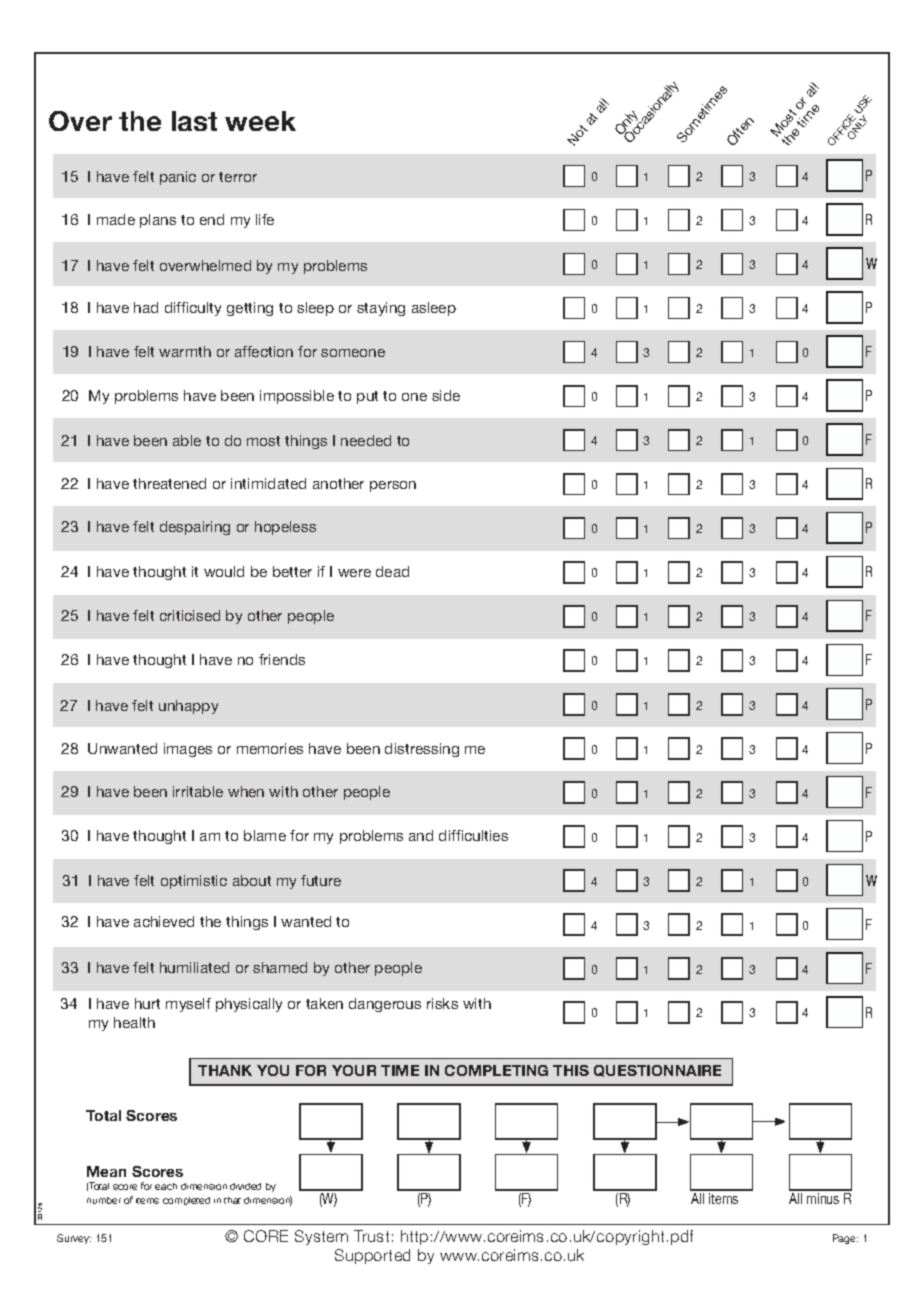  Describe the element at coordinates (442, 1003) in the document. I see `risks` at that location.
